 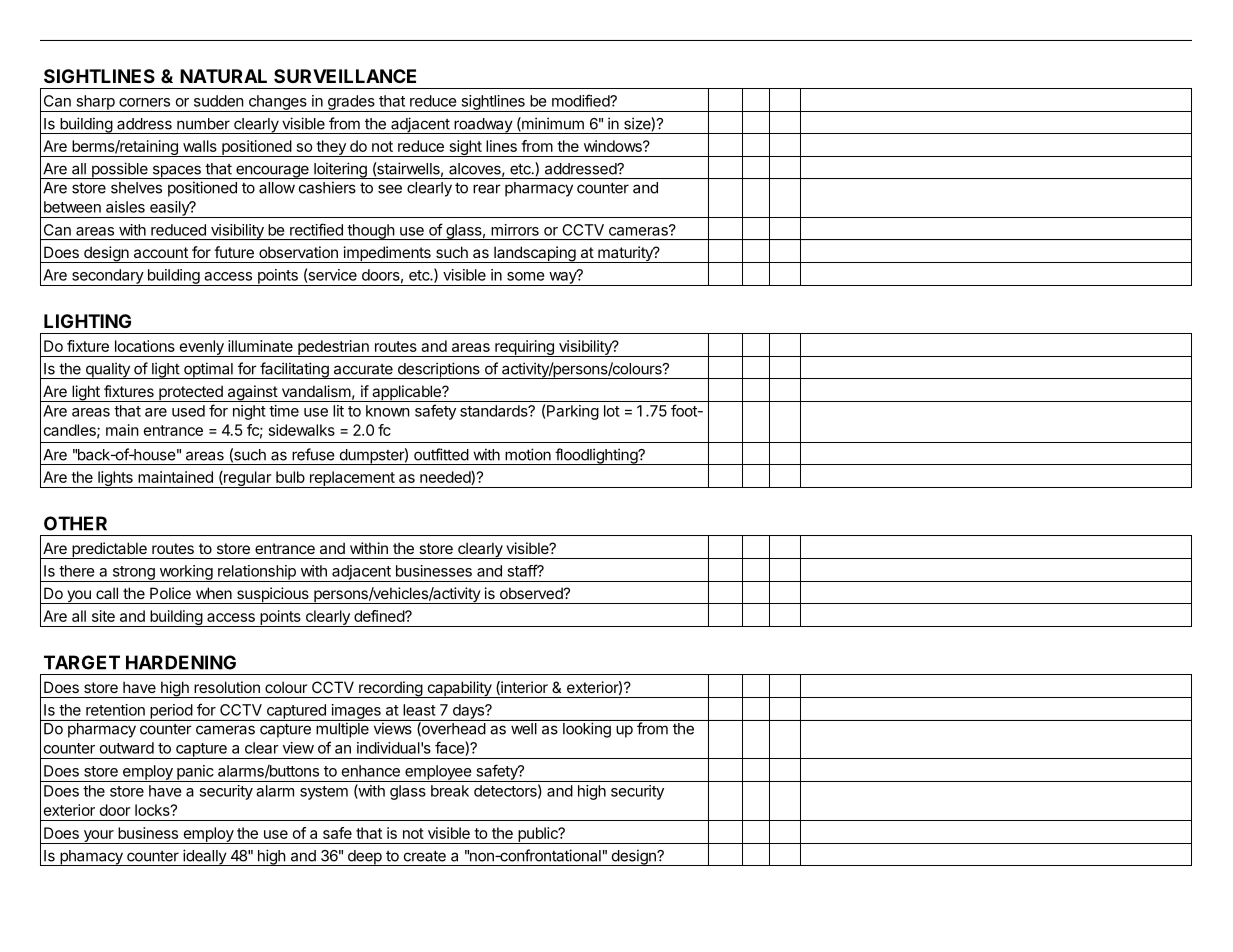 What do you see at coordinates (144, 102) in the document?
I see `corners` at bounding box center [144, 102].
